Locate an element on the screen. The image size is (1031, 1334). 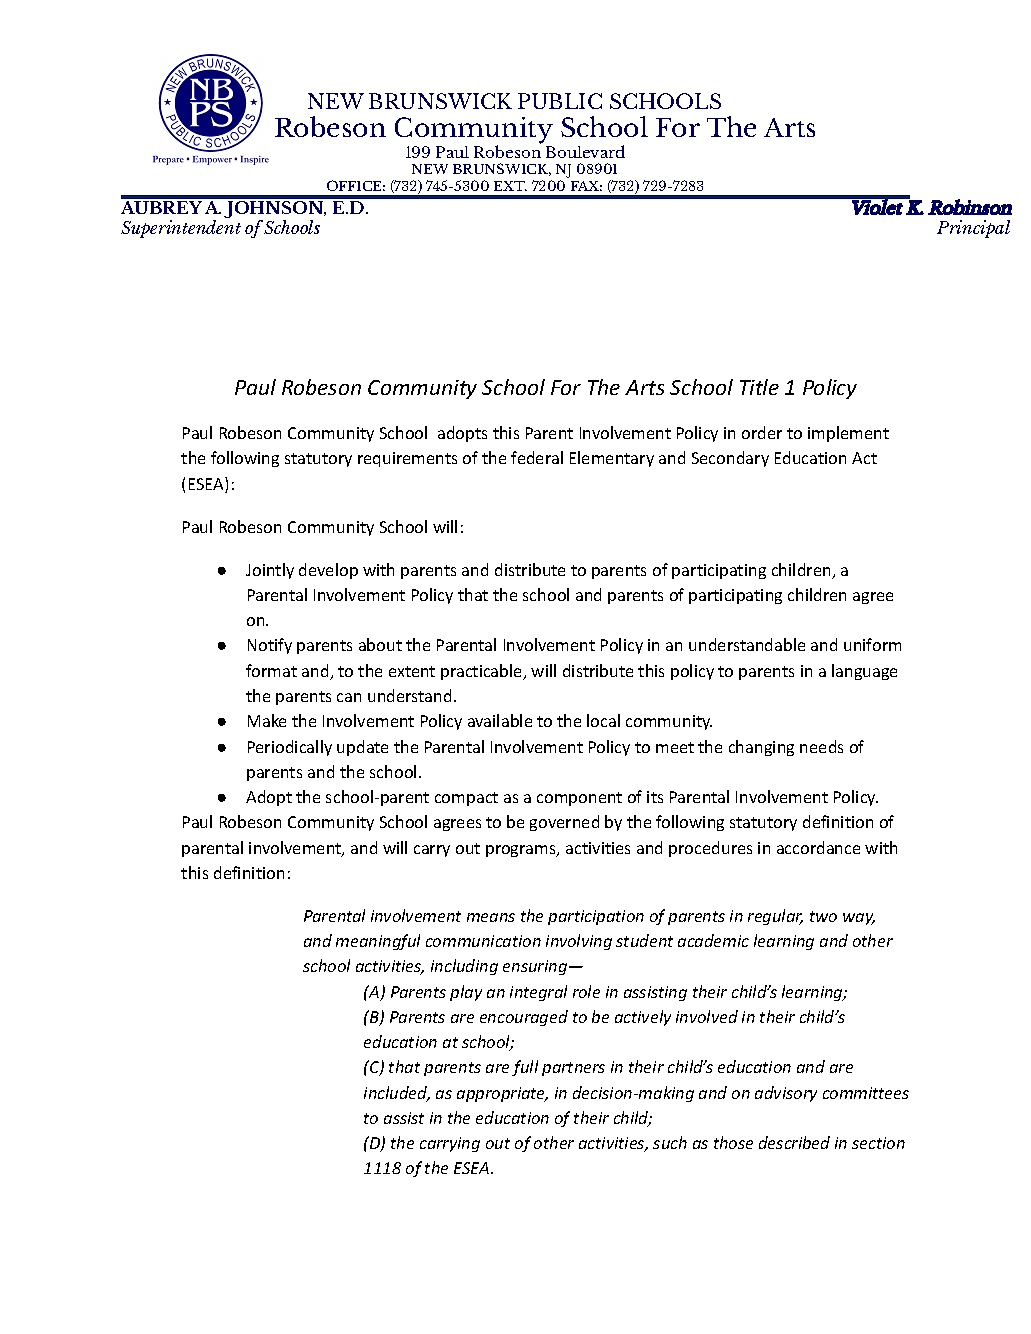
Principal is located at coordinates (973, 229).
